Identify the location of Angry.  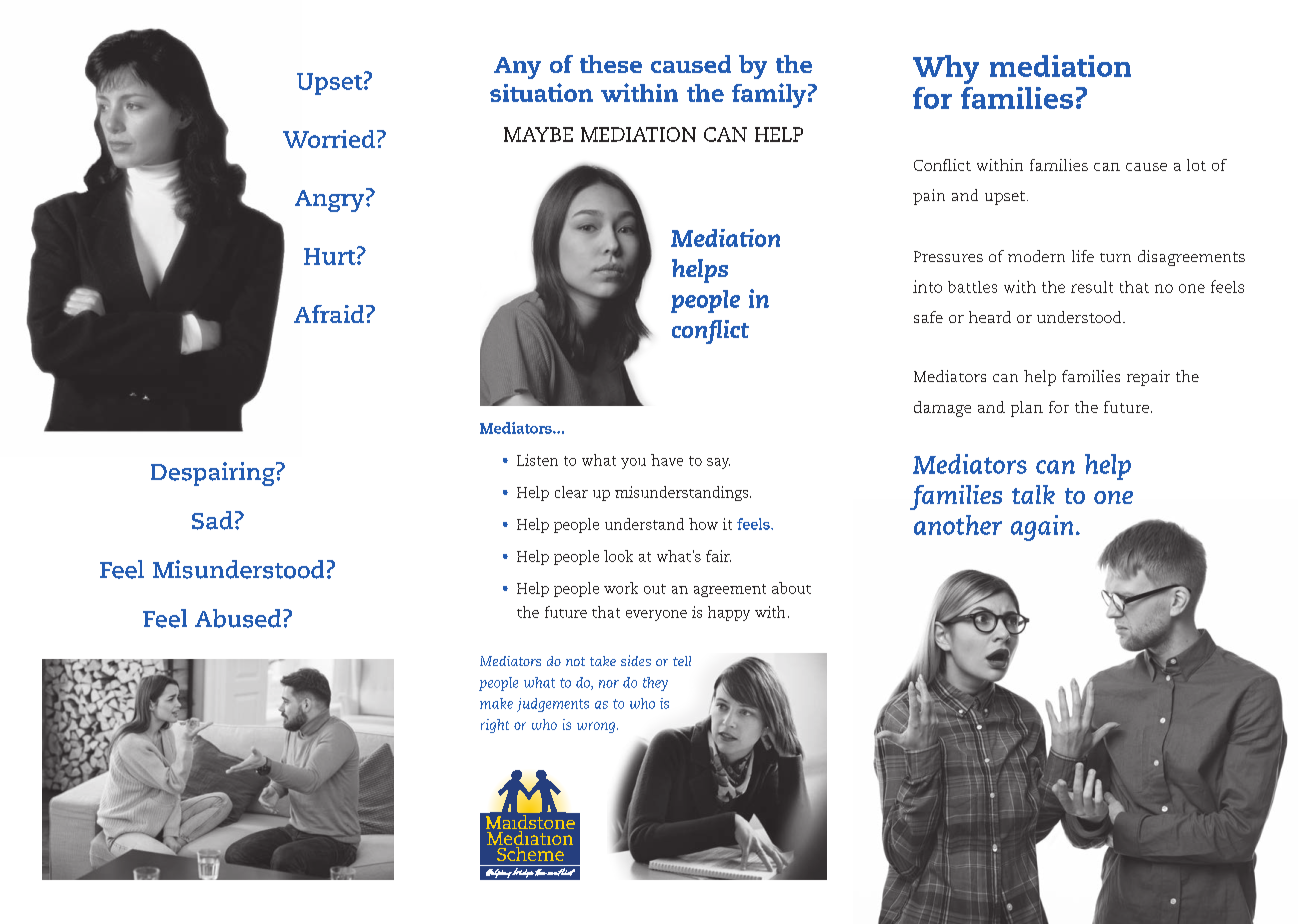
(329, 201).
